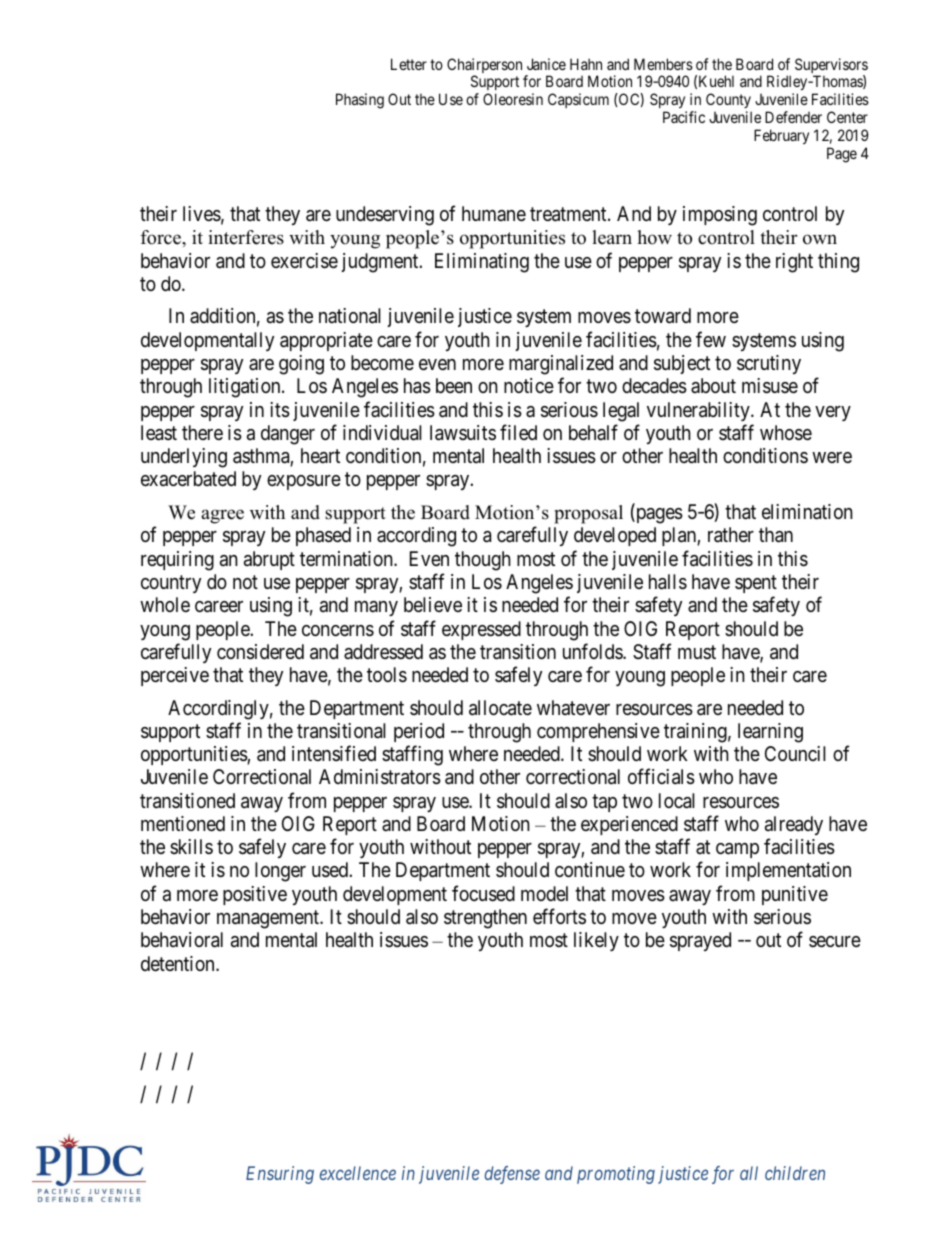 This page has width=952, height=1233. I want to click on Phasing, so click(360, 101).
